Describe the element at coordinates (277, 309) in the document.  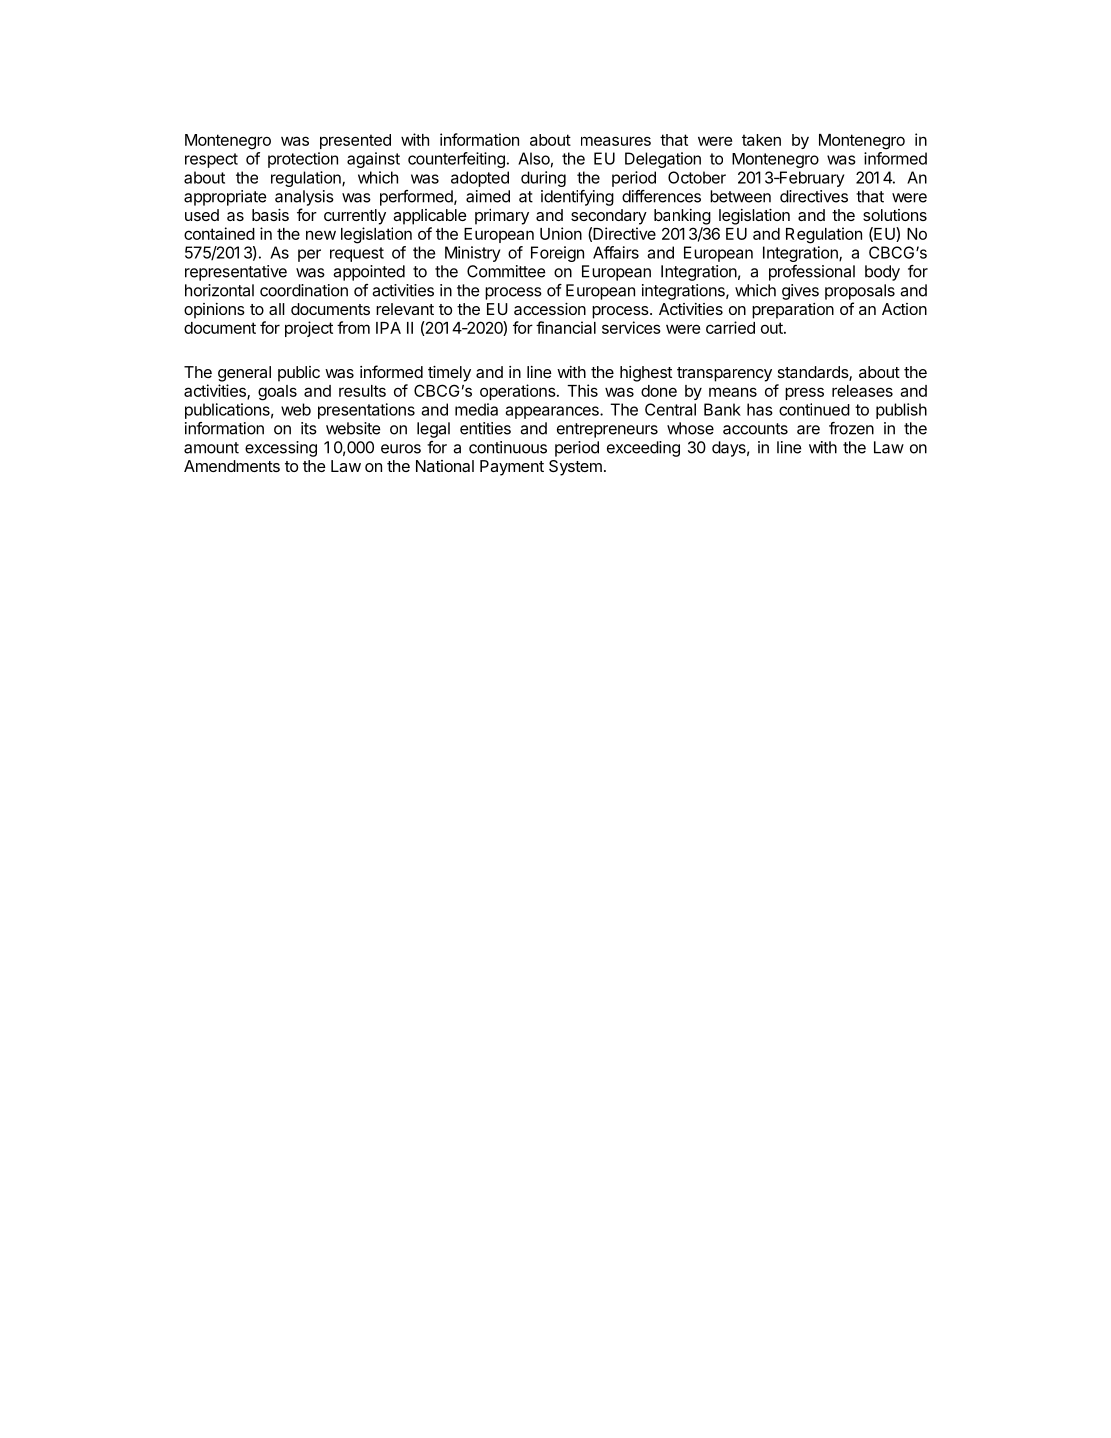
I see `all` at that location.
